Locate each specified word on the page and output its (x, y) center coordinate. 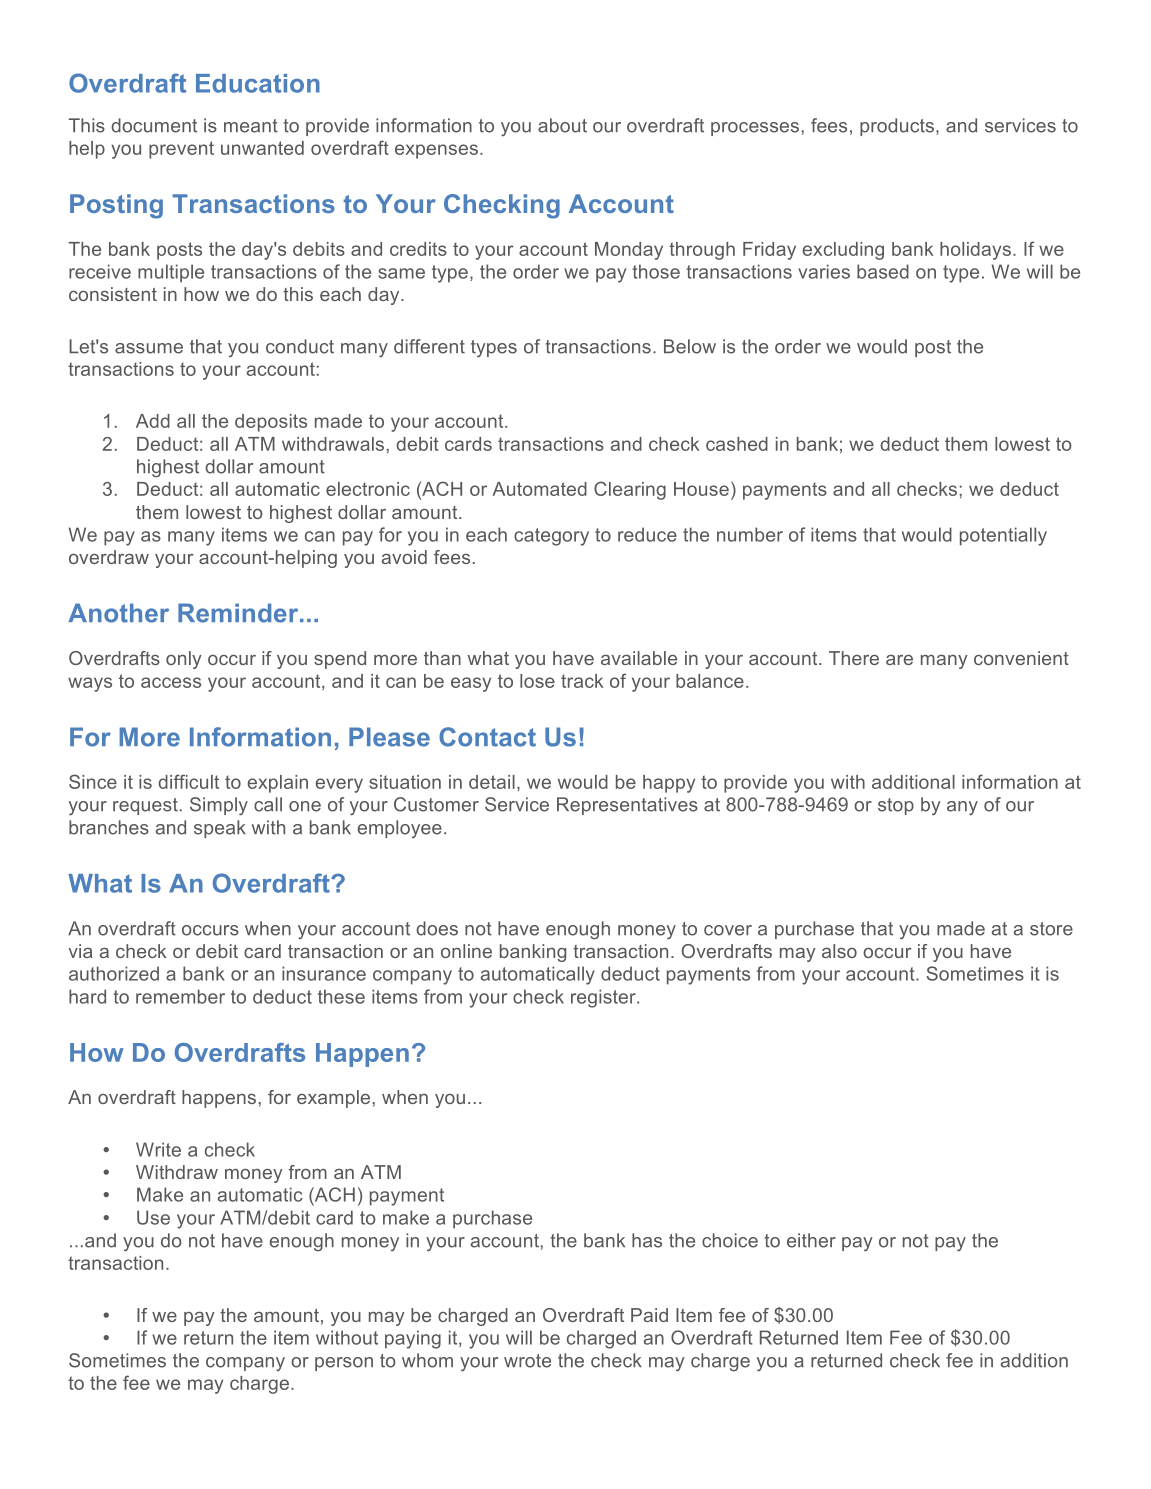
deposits (271, 423)
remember (180, 996)
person (344, 1364)
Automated (540, 489)
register (604, 998)
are (899, 660)
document (154, 125)
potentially (1003, 536)
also (839, 951)
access (171, 682)
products (897, 127)
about (562, 125)
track (582, 681)
